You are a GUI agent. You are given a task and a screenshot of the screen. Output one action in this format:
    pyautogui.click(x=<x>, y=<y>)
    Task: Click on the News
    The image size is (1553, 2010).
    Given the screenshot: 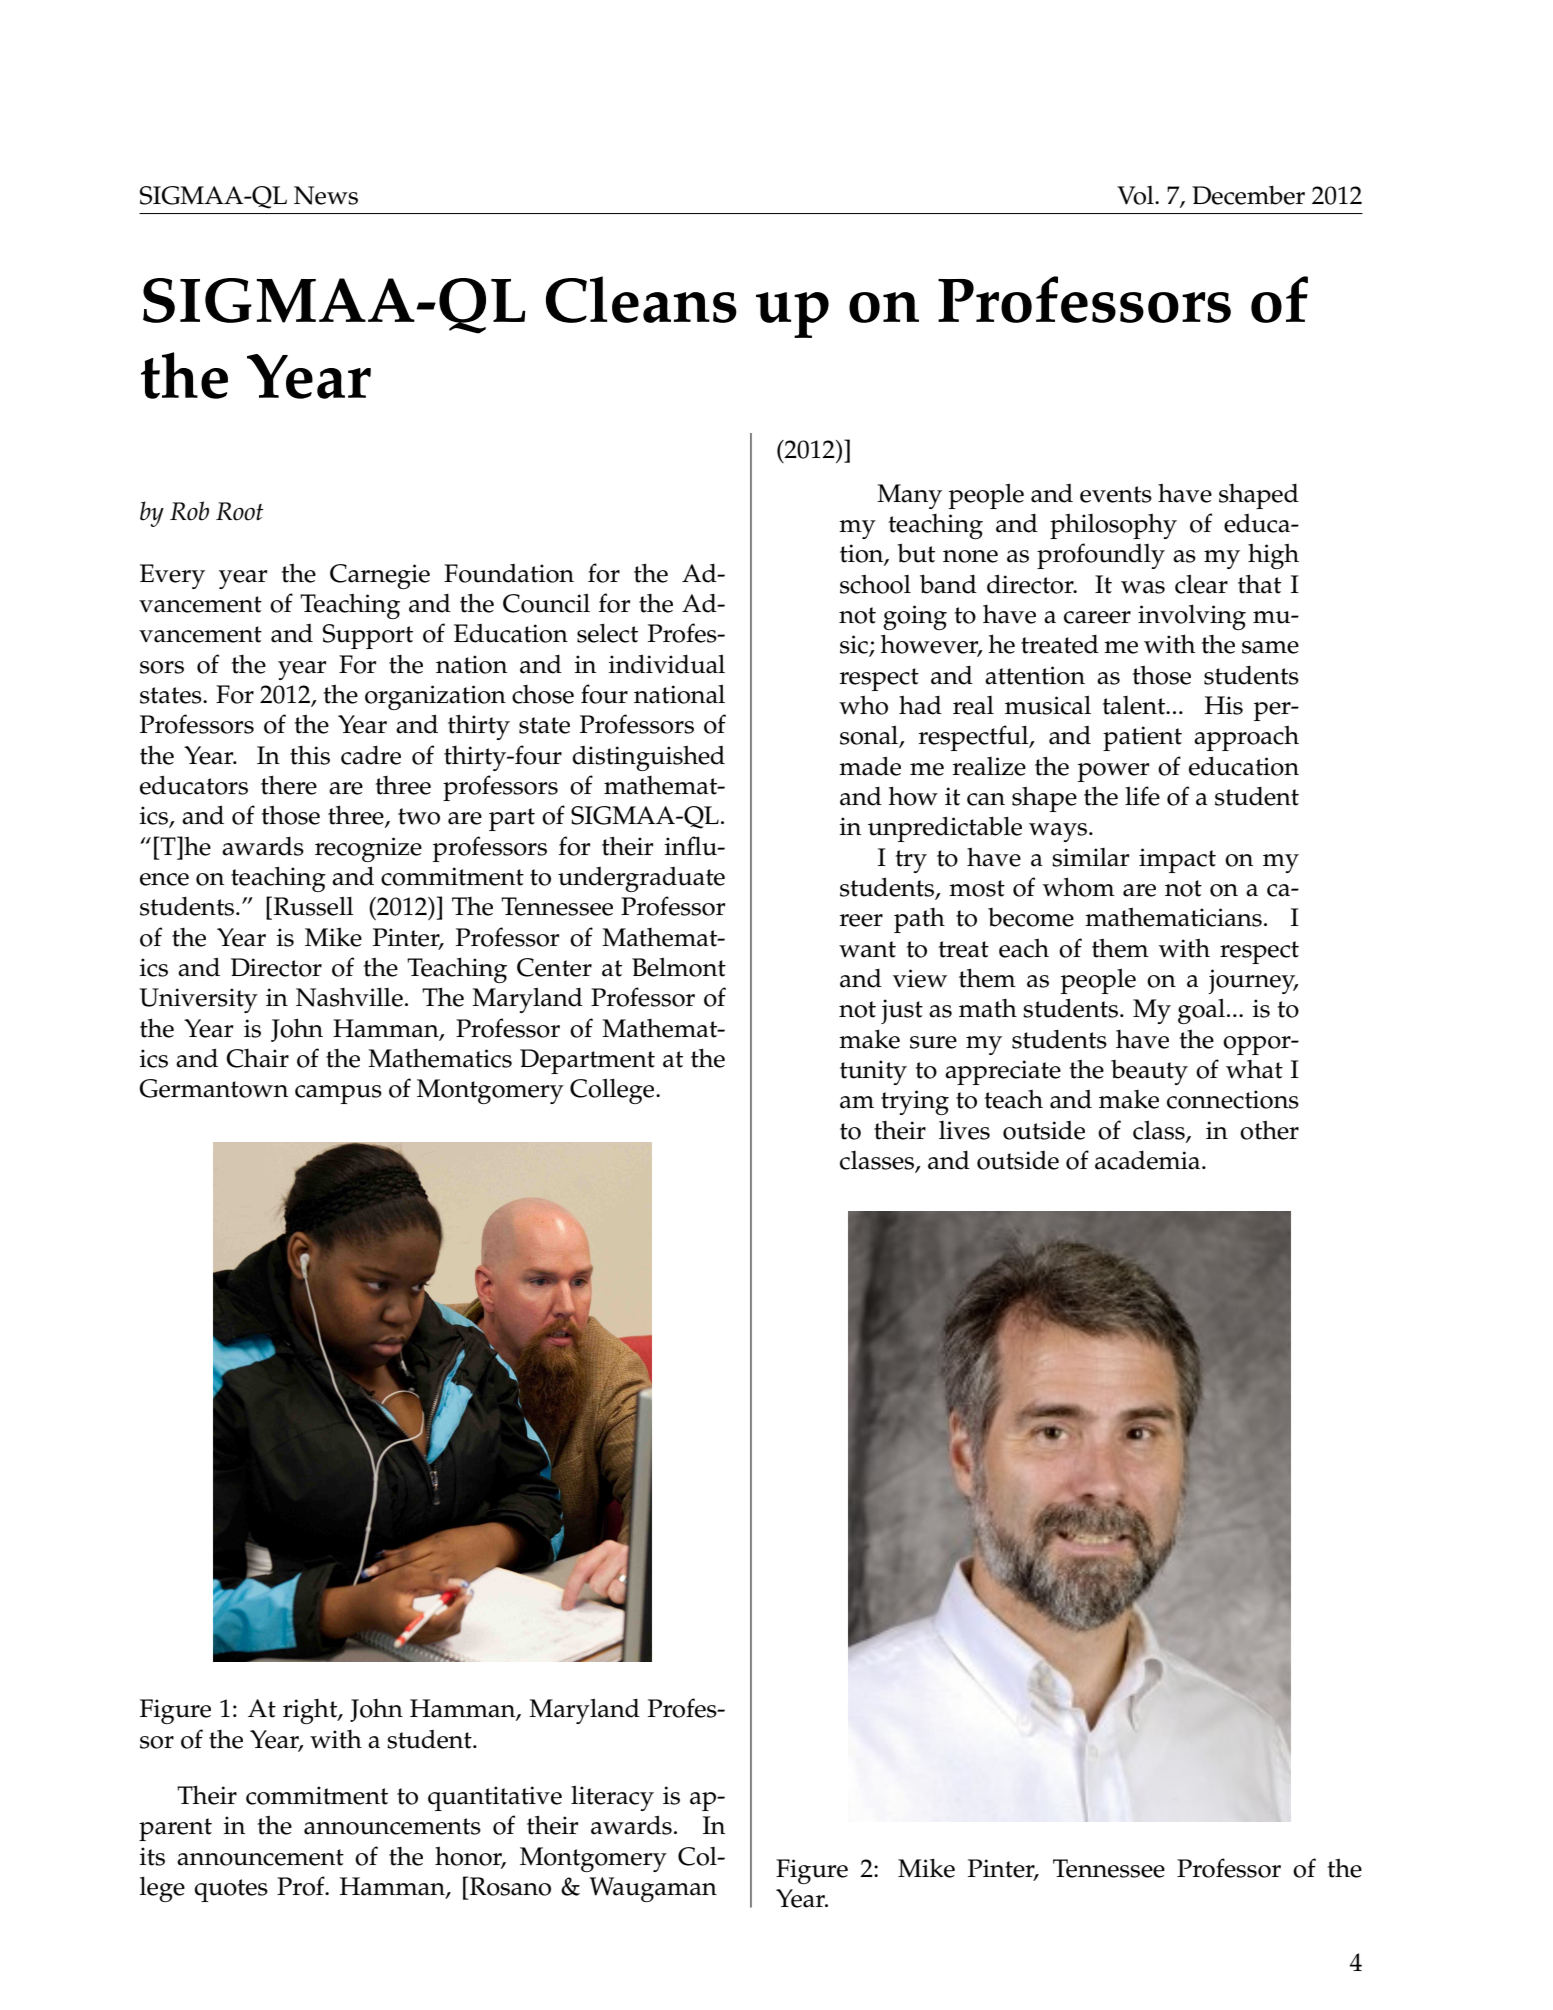 What is the action you would take?
    pyautogui.click(x=326, y=195)
